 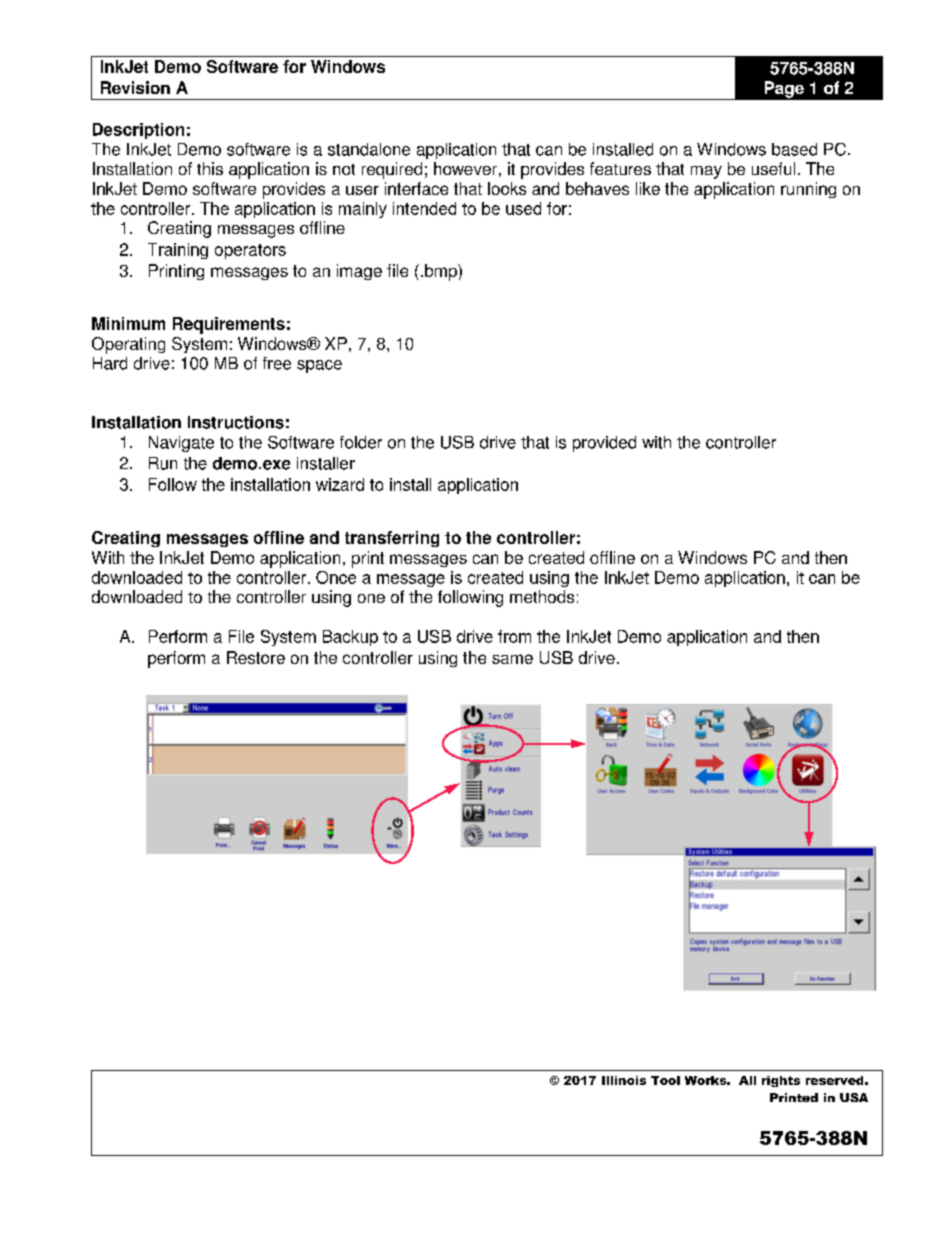 What do you see at coordinates (229, 325) in the screenshot?
I see `Requirements` at bounding box center [229, 325].
